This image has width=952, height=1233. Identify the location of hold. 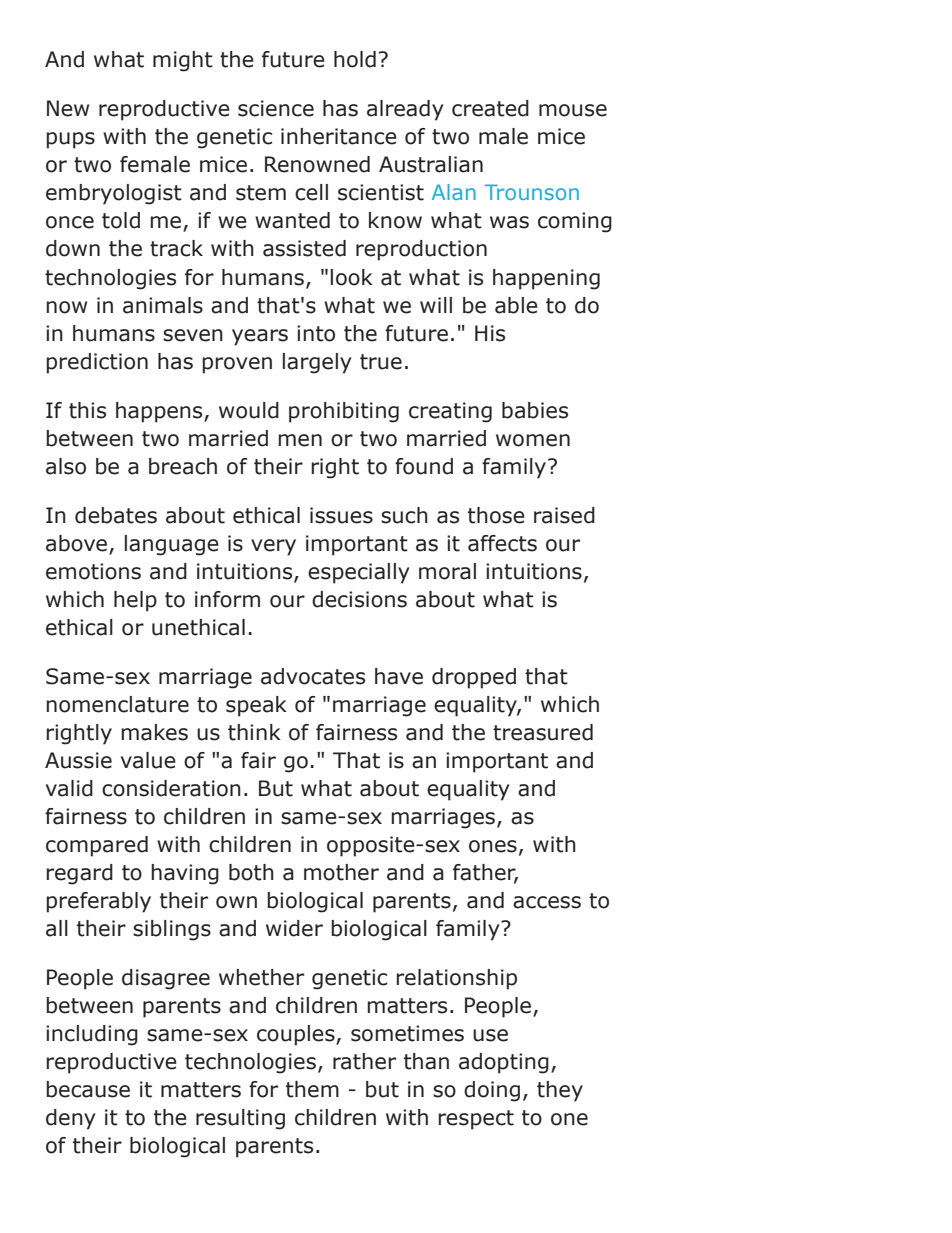
(355, 59).
